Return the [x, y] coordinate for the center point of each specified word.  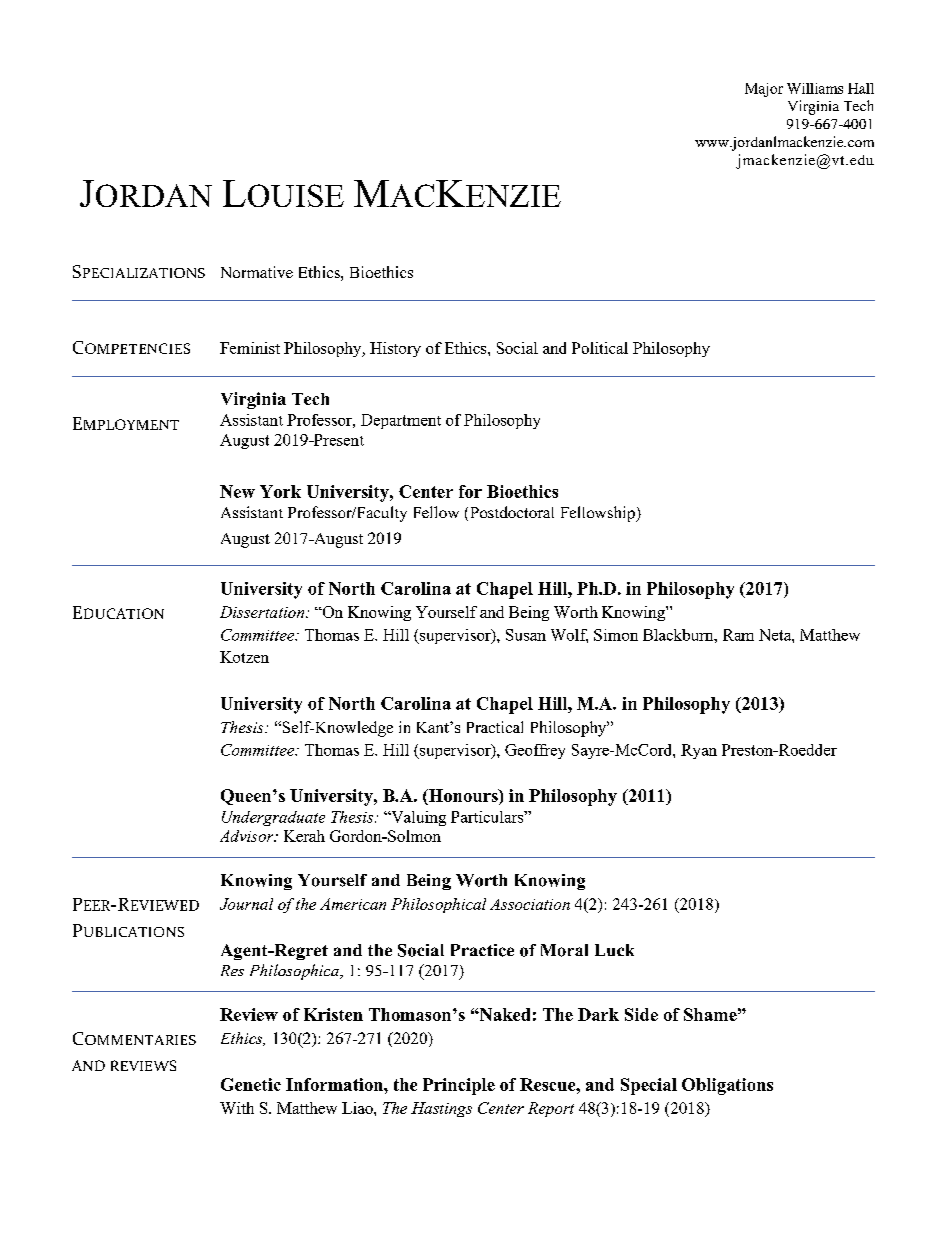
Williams [815, 88]
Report [551, 1109]
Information [335, 1084]
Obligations [727, 1086]
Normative [257, 272]
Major [764, 90]
